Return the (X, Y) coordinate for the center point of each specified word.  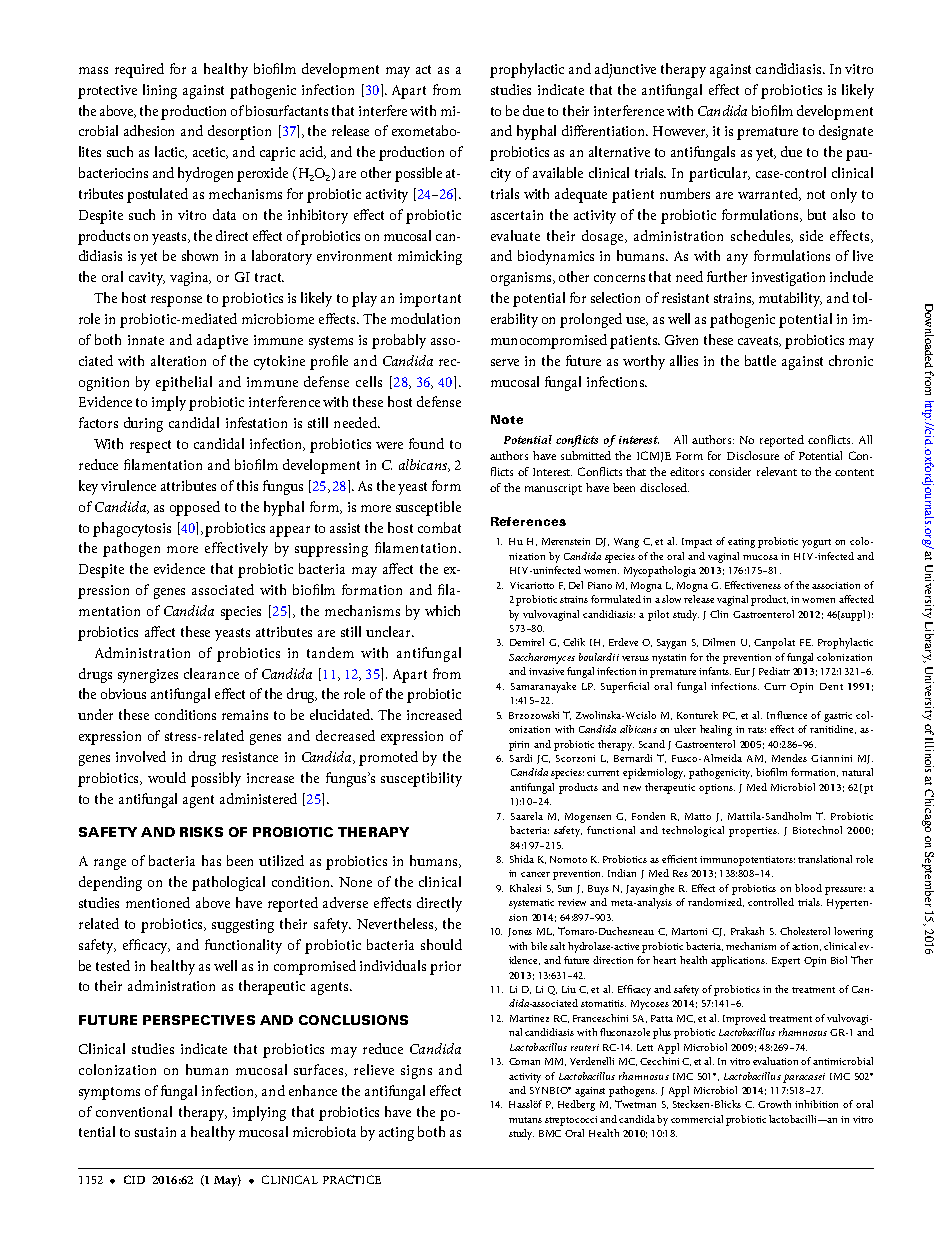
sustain (155, 1132)
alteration (178, 360)
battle (760, 360)
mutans (525, 1120)
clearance (211, 673)
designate (846, 132)
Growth (774, 1104)
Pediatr (774, 671)
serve (505, 362)
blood (808, 888)
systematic (531, 904)
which (442, 610)
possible (418, 174)
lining (160, 91)
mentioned (158, 902)
